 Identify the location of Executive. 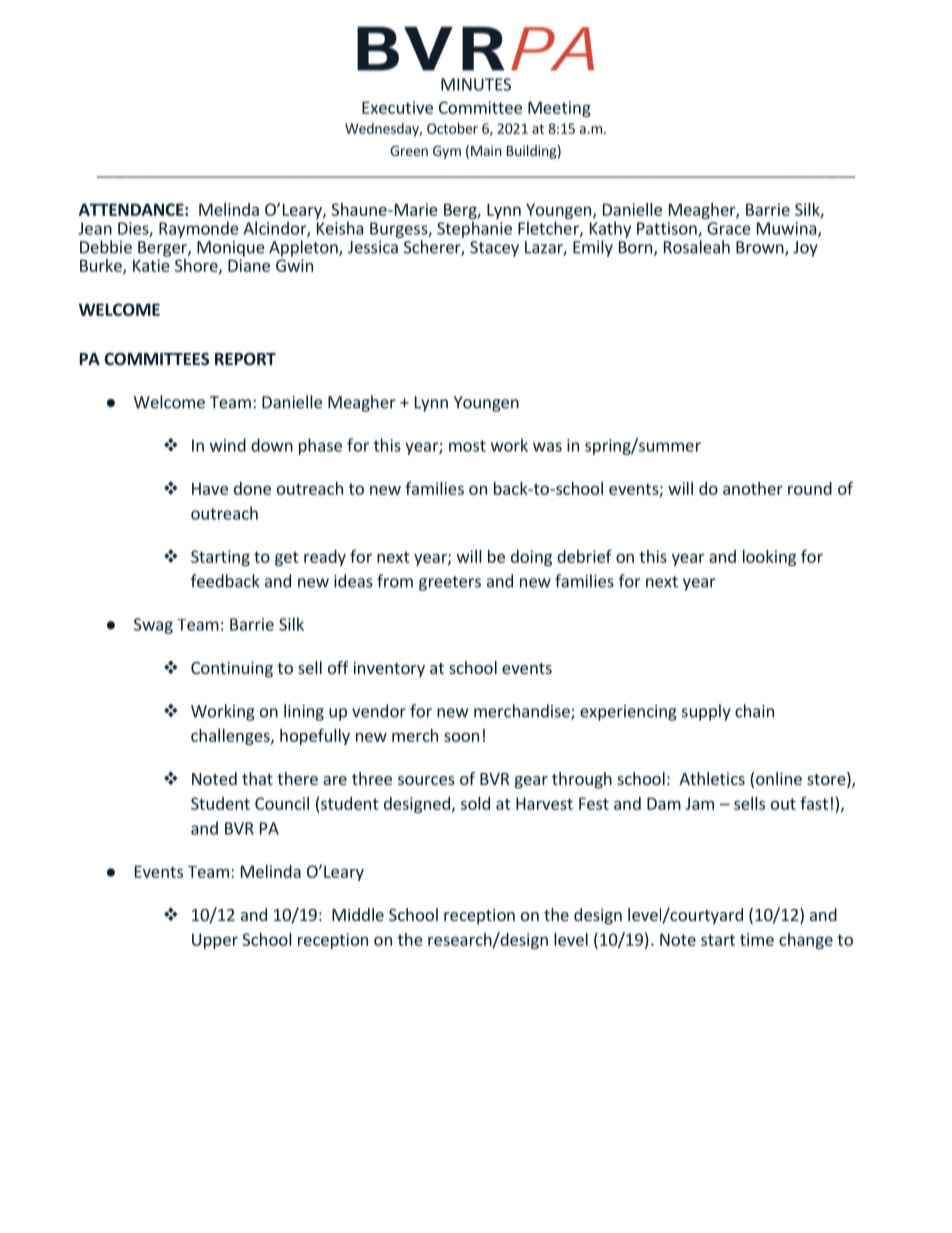
(397, 107).
